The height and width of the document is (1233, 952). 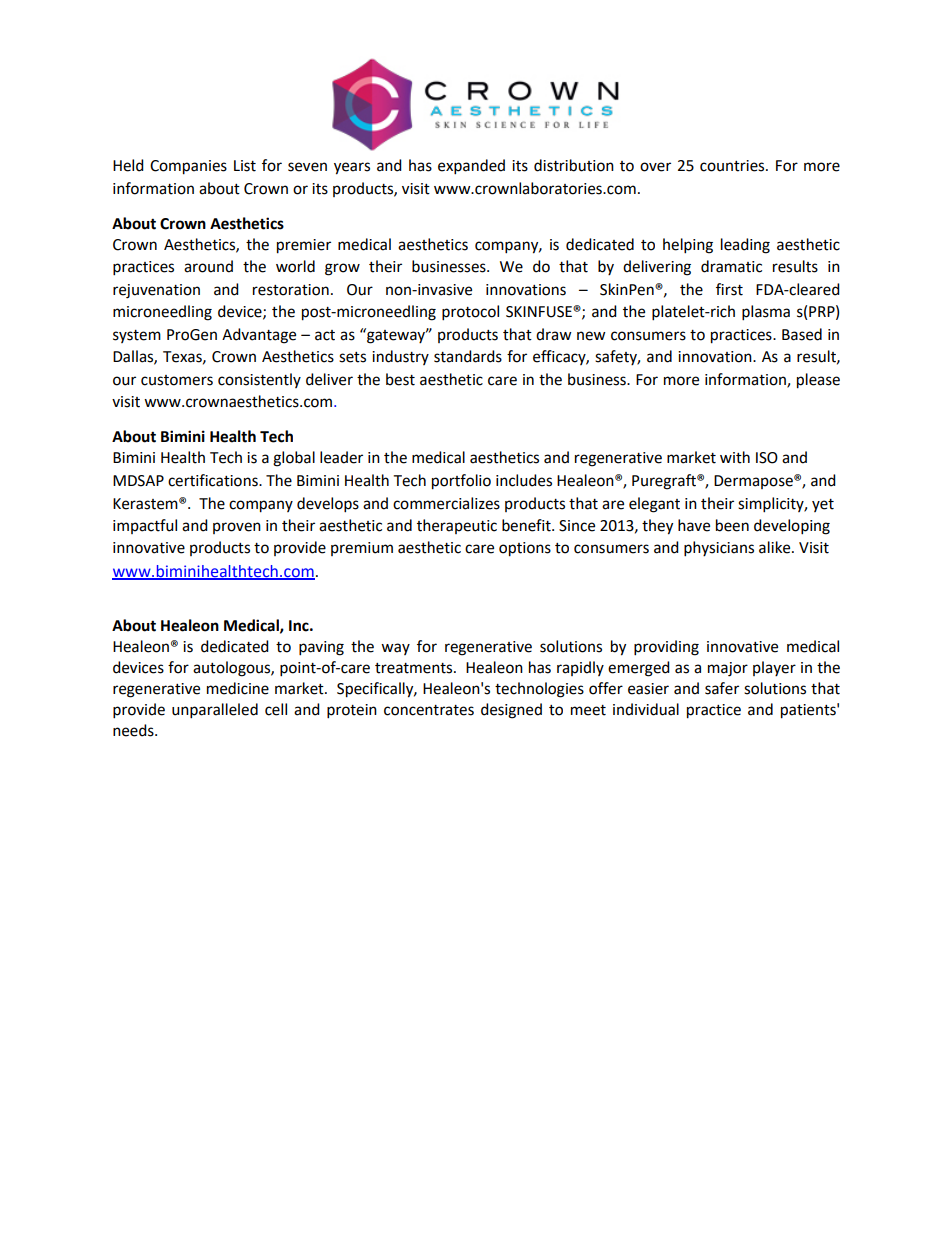 What do you see at coordinates (461, 482) in the document?
I see `portfolio` at bounding box center [461, 482].
